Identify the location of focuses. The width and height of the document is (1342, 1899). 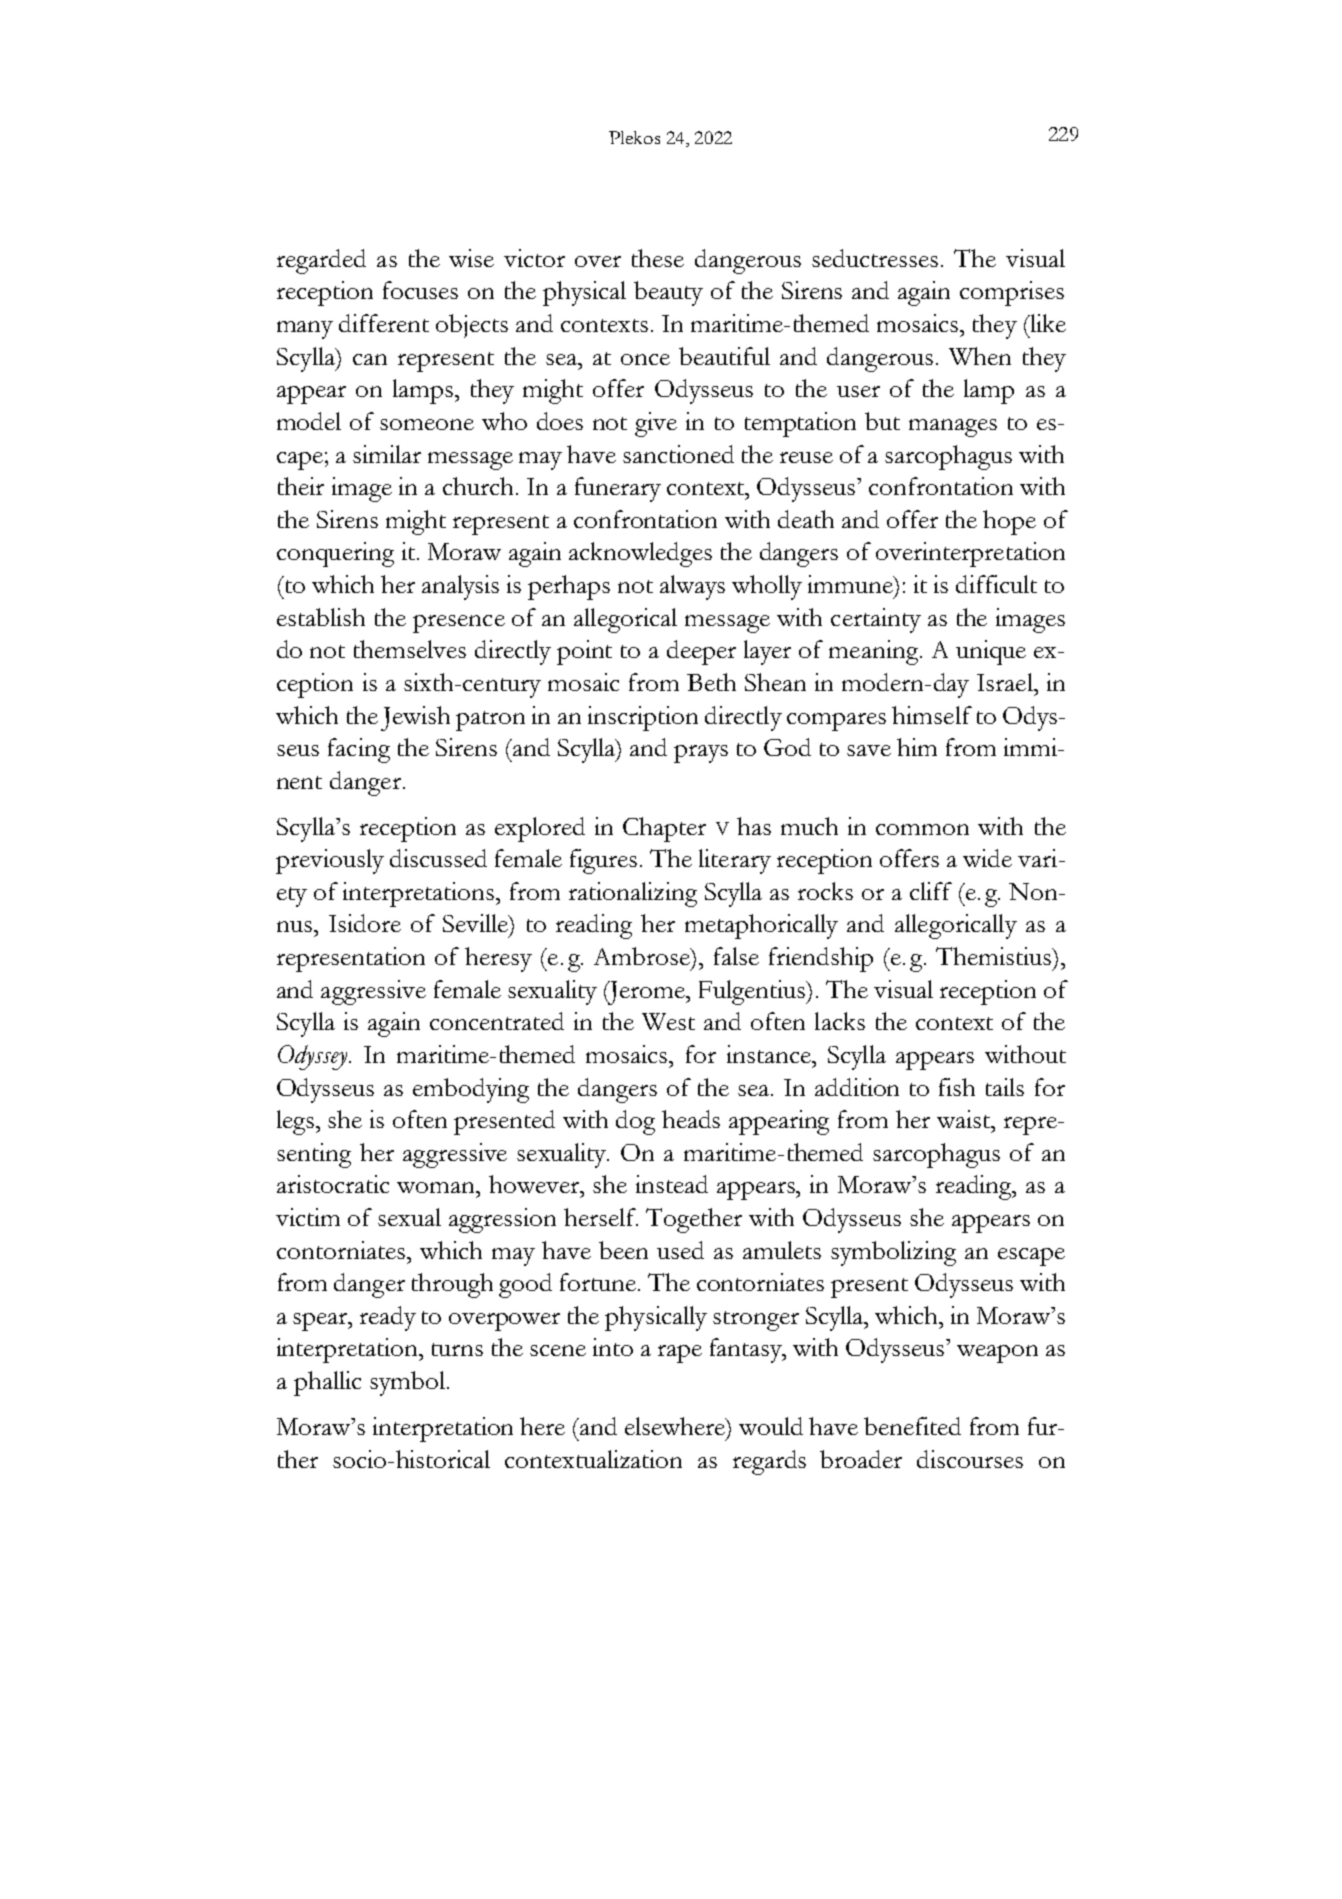
(420, 290).
